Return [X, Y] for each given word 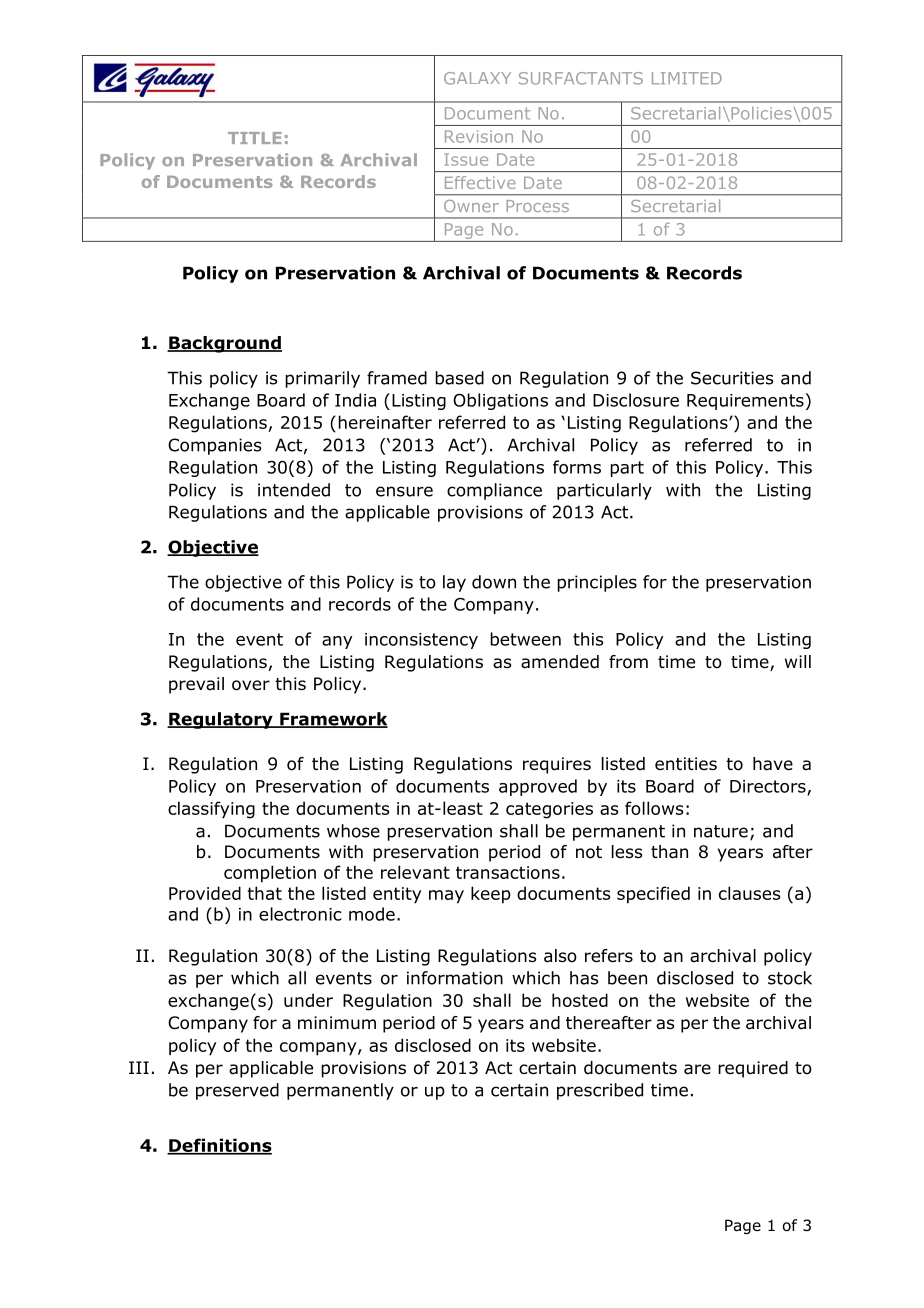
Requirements [745, 402]
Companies [215, 446]
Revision [479, 136]
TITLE [255, 138]
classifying [211, 810]
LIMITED [687, 78]
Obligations [500, 401]
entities [686, 763]
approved [538, 787]
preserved [237, 1091]
